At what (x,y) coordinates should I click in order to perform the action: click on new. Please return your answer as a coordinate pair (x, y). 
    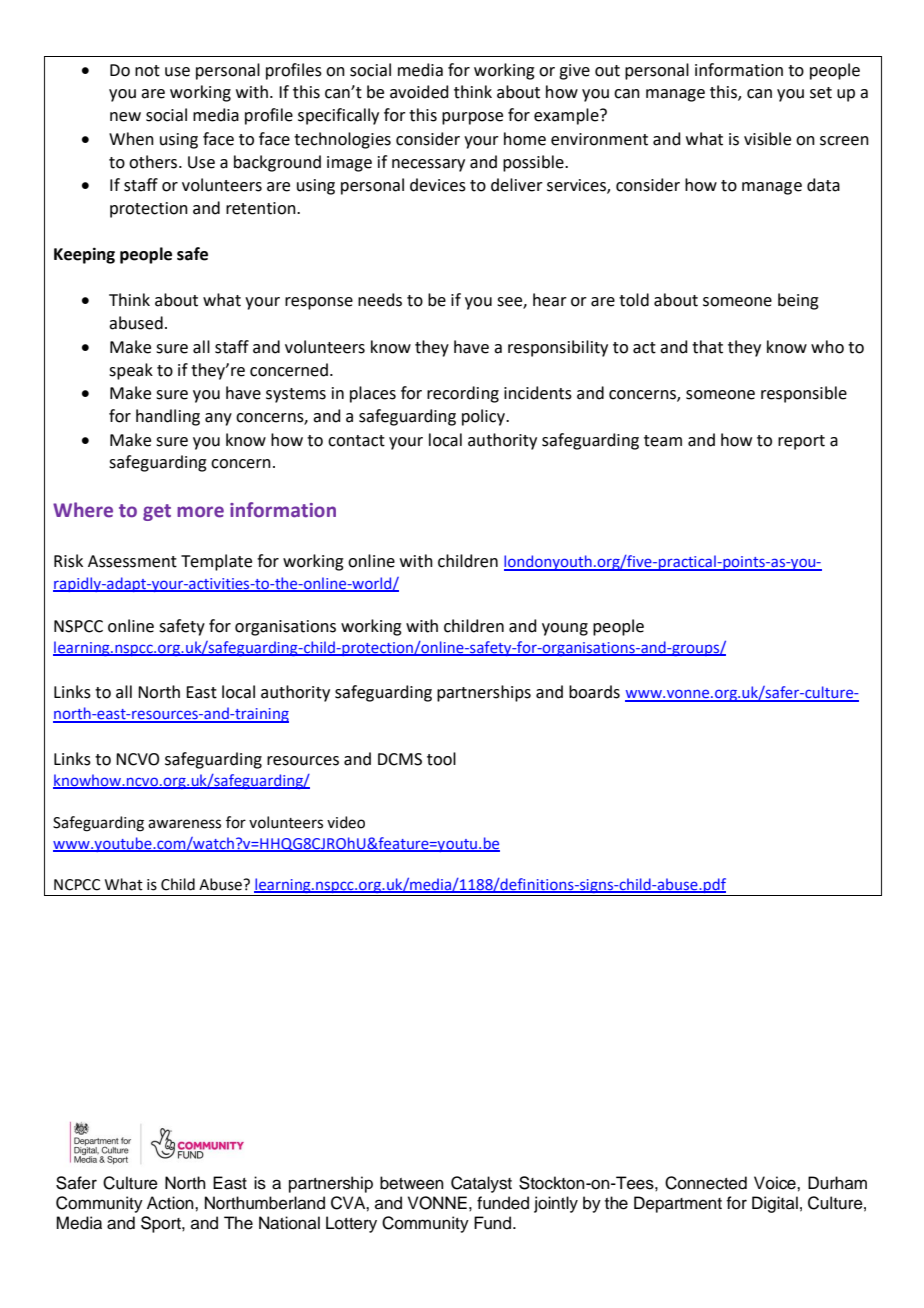
    Looking at the image, I should click on (125, 117).
